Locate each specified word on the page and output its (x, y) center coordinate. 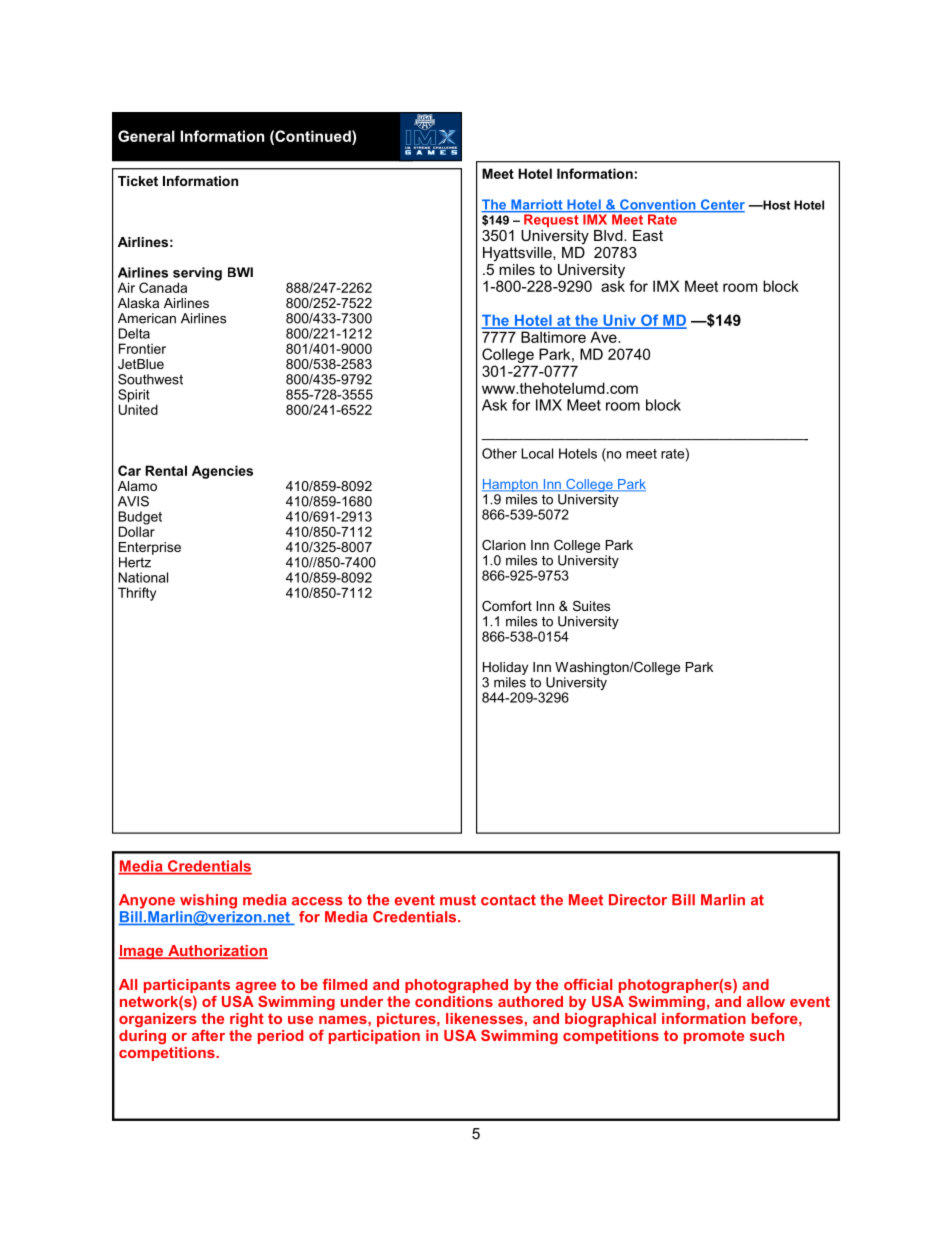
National (143, 577)
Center (721, 205)
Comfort (507, 606)
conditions (454, 1001)
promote (714, 1037)
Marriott (537, 205)
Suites (591, 606)
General (146, 136)
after (208, 1035)
